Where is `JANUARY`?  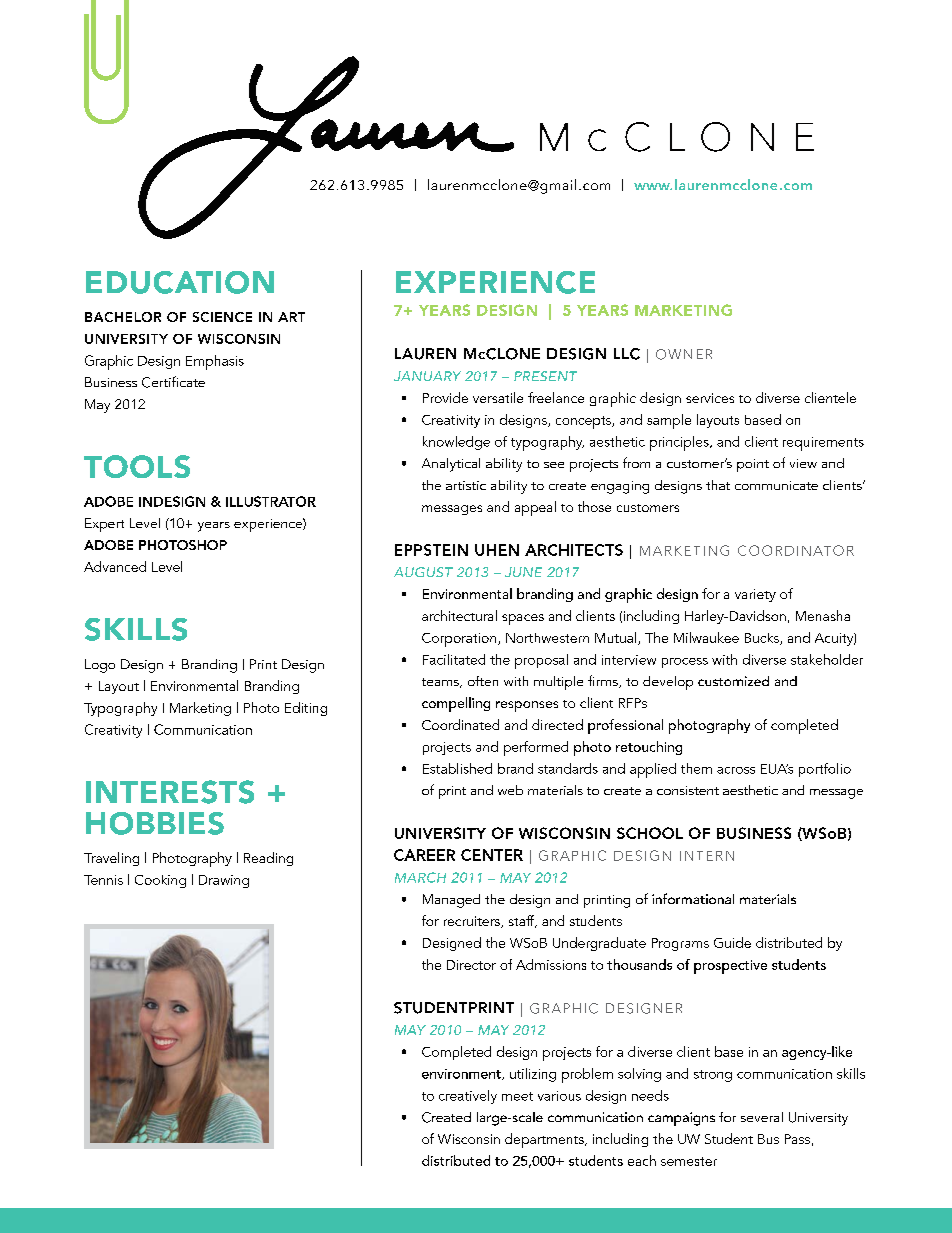
JANUARY is located at coordinates (427, 376).
